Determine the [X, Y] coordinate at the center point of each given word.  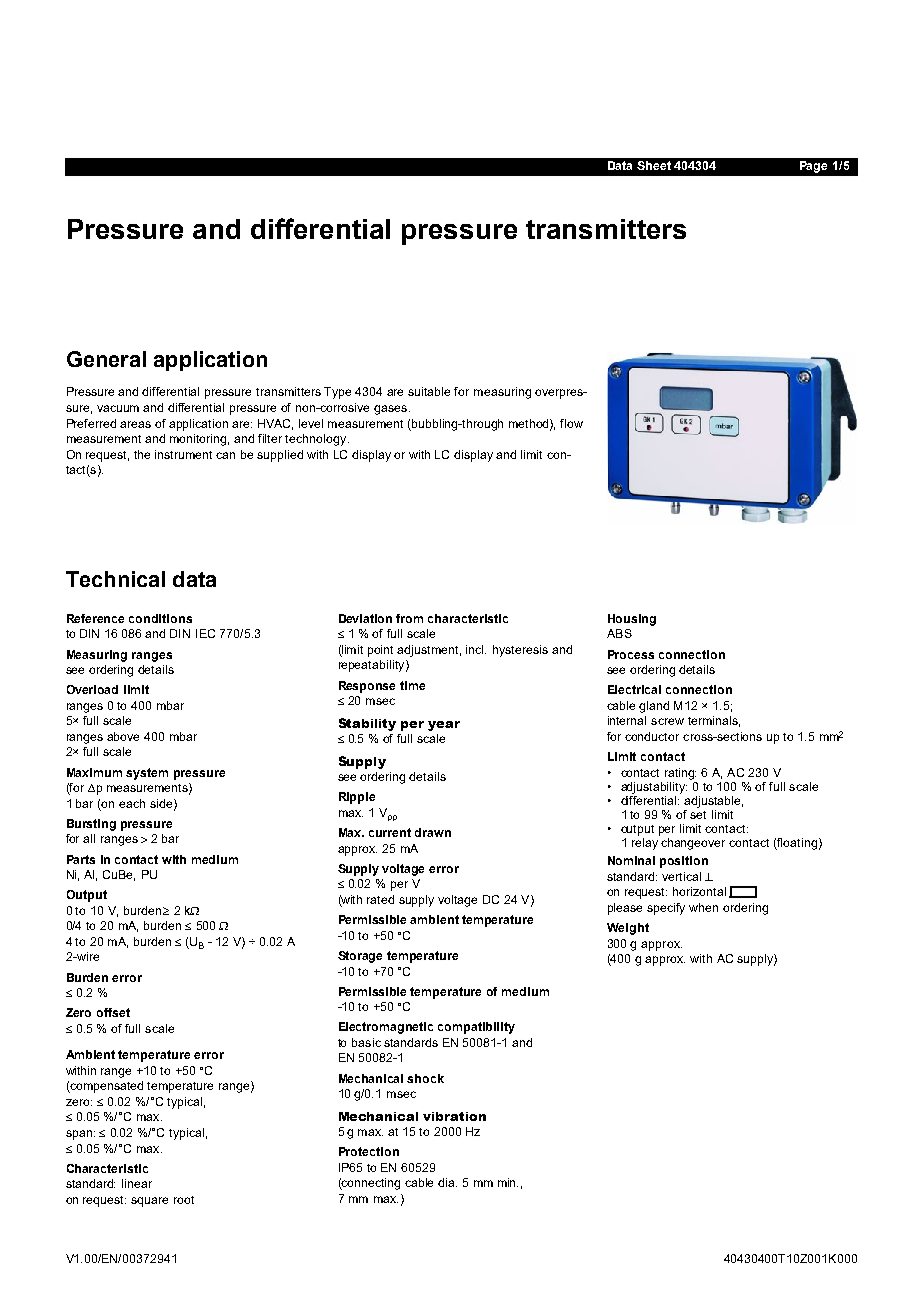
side [161, 803]
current [390, 832]
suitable [429, 391]
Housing [632, 620]
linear [137, 1183]
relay [646, 842]
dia [447, 1182]
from [409, 618]
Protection [369, 1151]
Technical [115, 579]
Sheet [654, 165]
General [106, 359]
